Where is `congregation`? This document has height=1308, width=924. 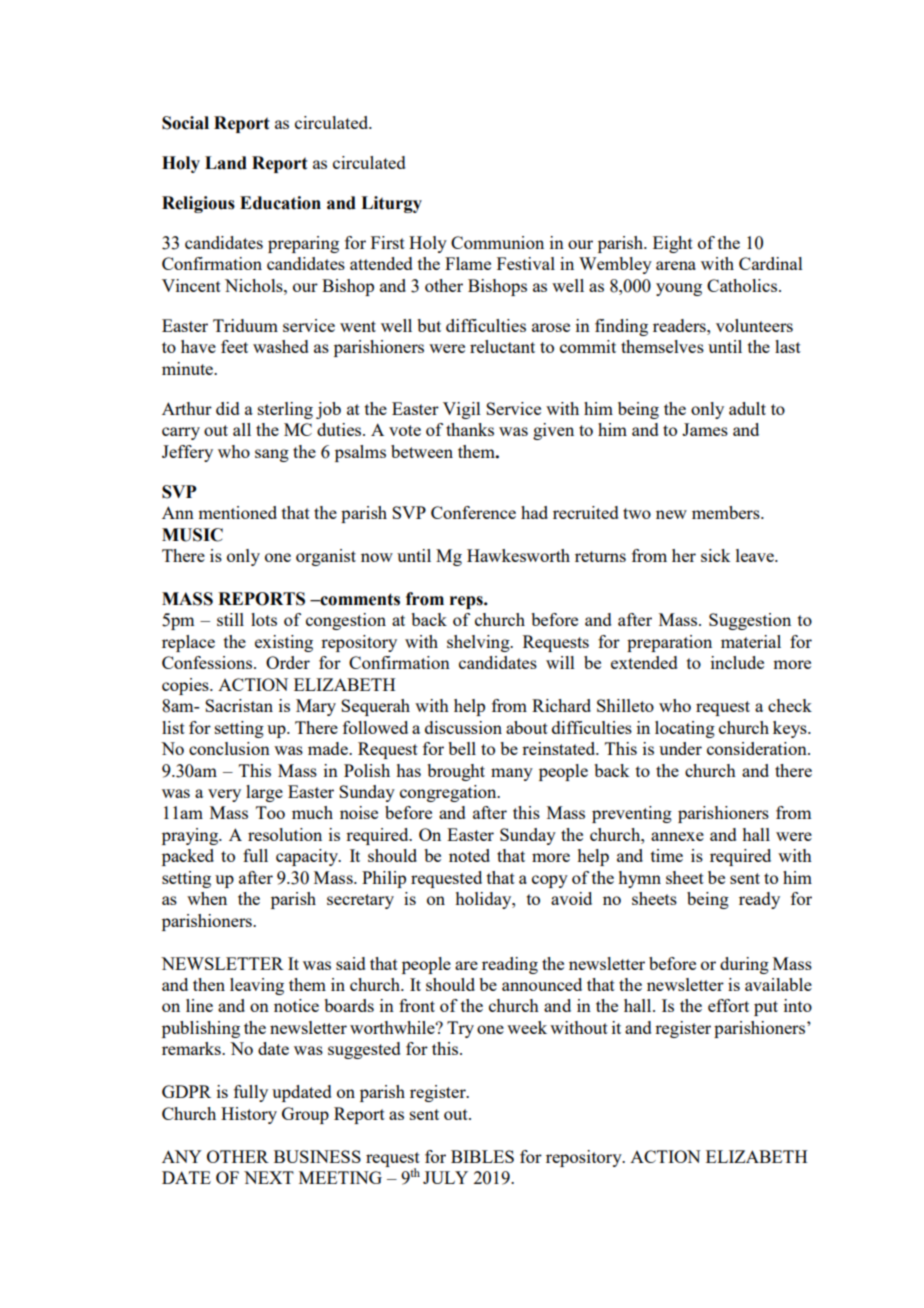
congregation is located at coordinates (449, 793).
